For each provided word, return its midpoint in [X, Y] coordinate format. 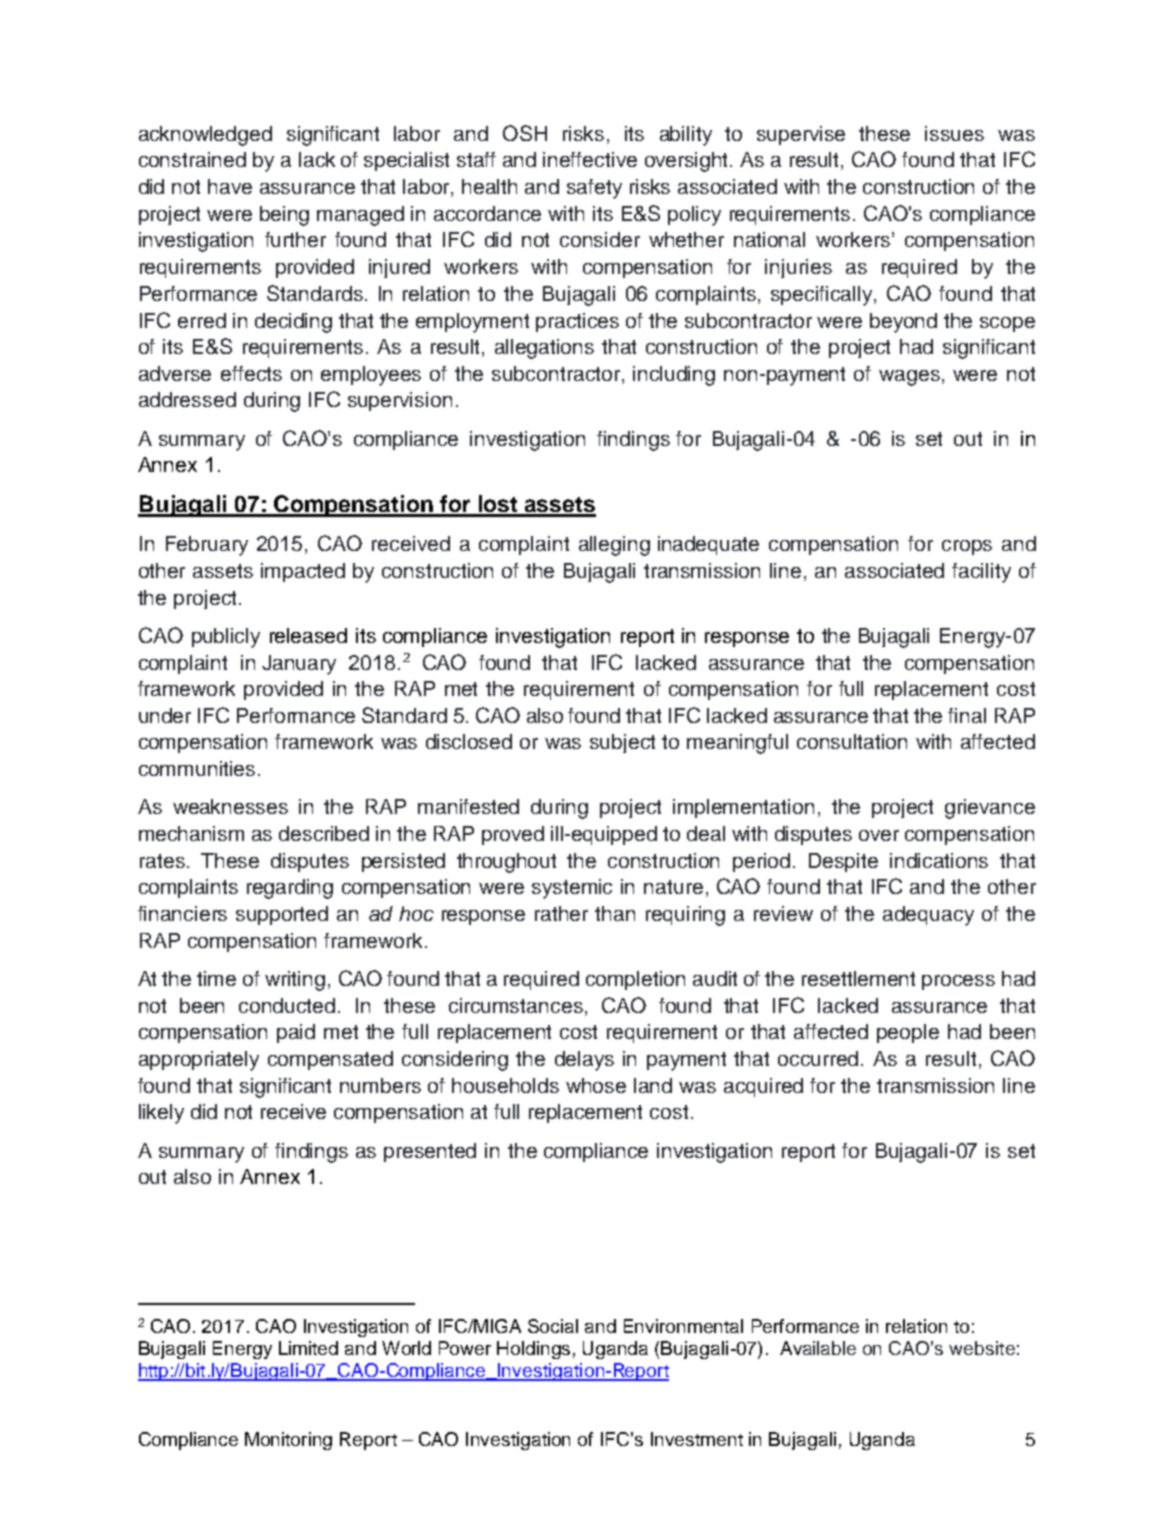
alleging [614, 546]
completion [635, 980]
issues [954, 133]
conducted [287, 1005]
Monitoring [288, 1441]
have [230, 186]
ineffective [590, 159]
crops [967, 547]
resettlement [858, 978]
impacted [303, 572]
